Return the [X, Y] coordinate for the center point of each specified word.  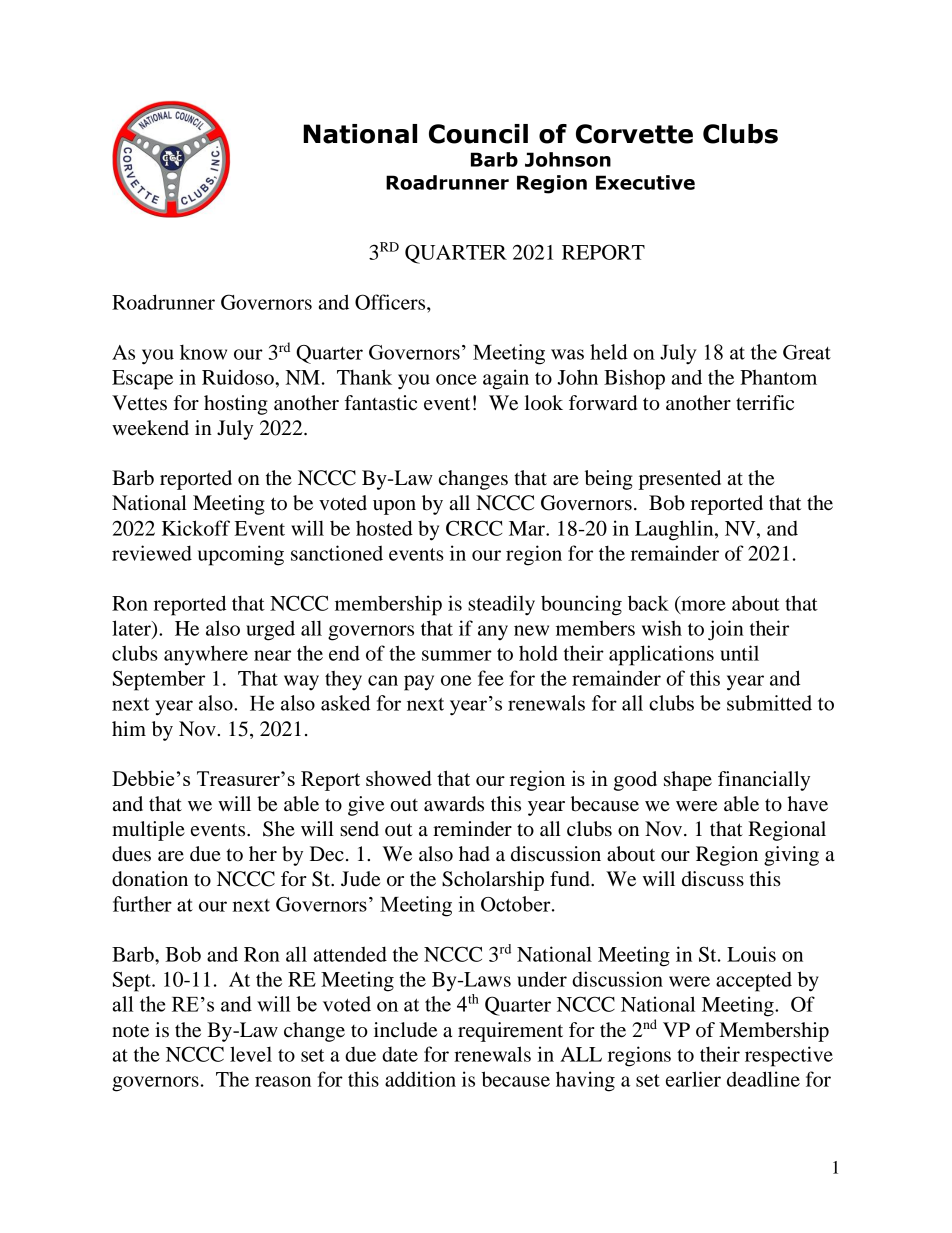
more [702, 606]
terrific [765, 403]
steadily [501, 605]
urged [270, 630]
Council [478, 134]
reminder [472, 829]
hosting [236, 405]
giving [791, 856]
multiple [148, 831]
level [251, 1054]
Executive [645, 182]
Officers [391, 302]
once [456, 379]
